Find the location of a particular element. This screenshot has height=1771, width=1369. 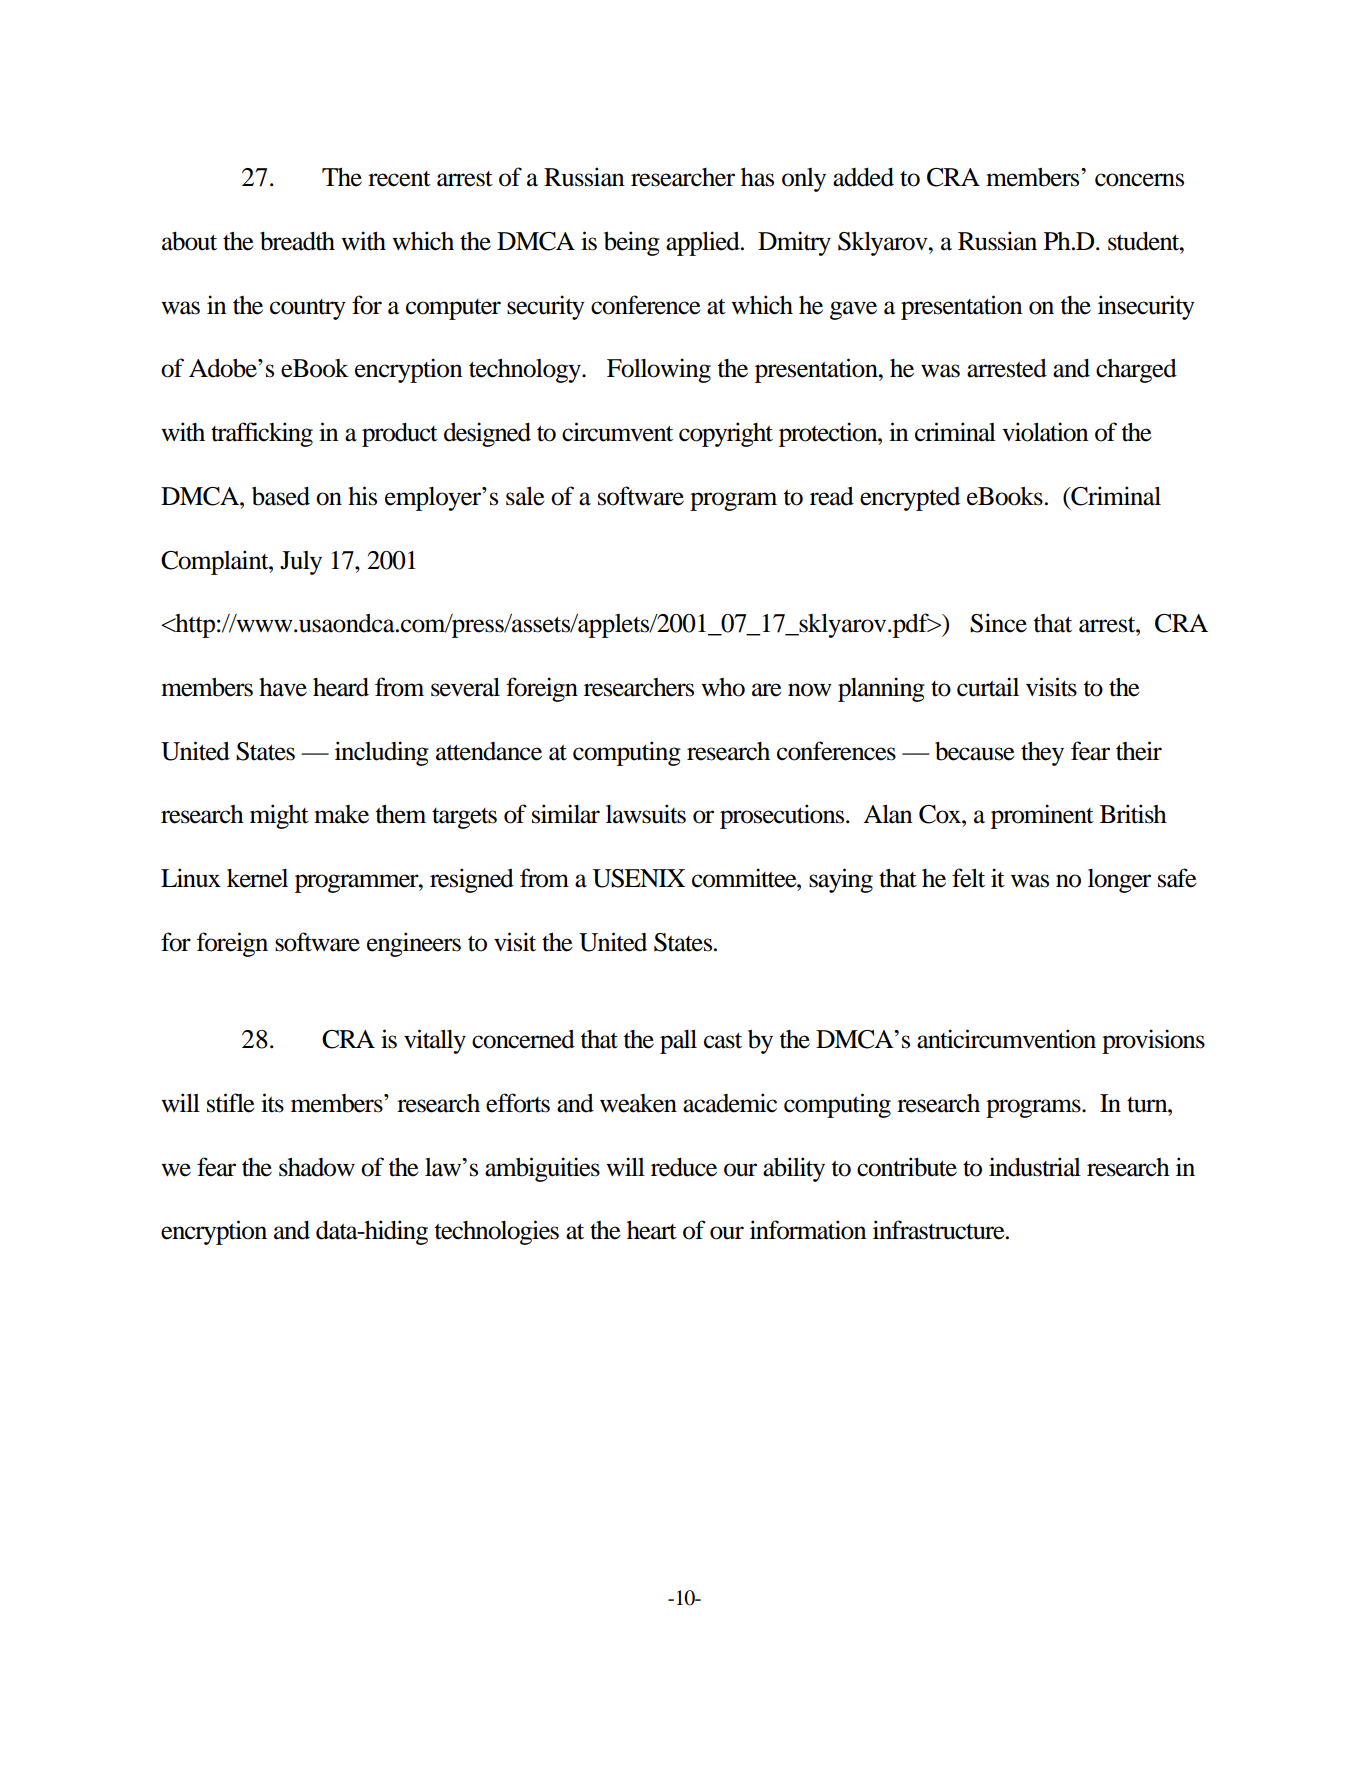

applied is located at coordinates (704, 243).
